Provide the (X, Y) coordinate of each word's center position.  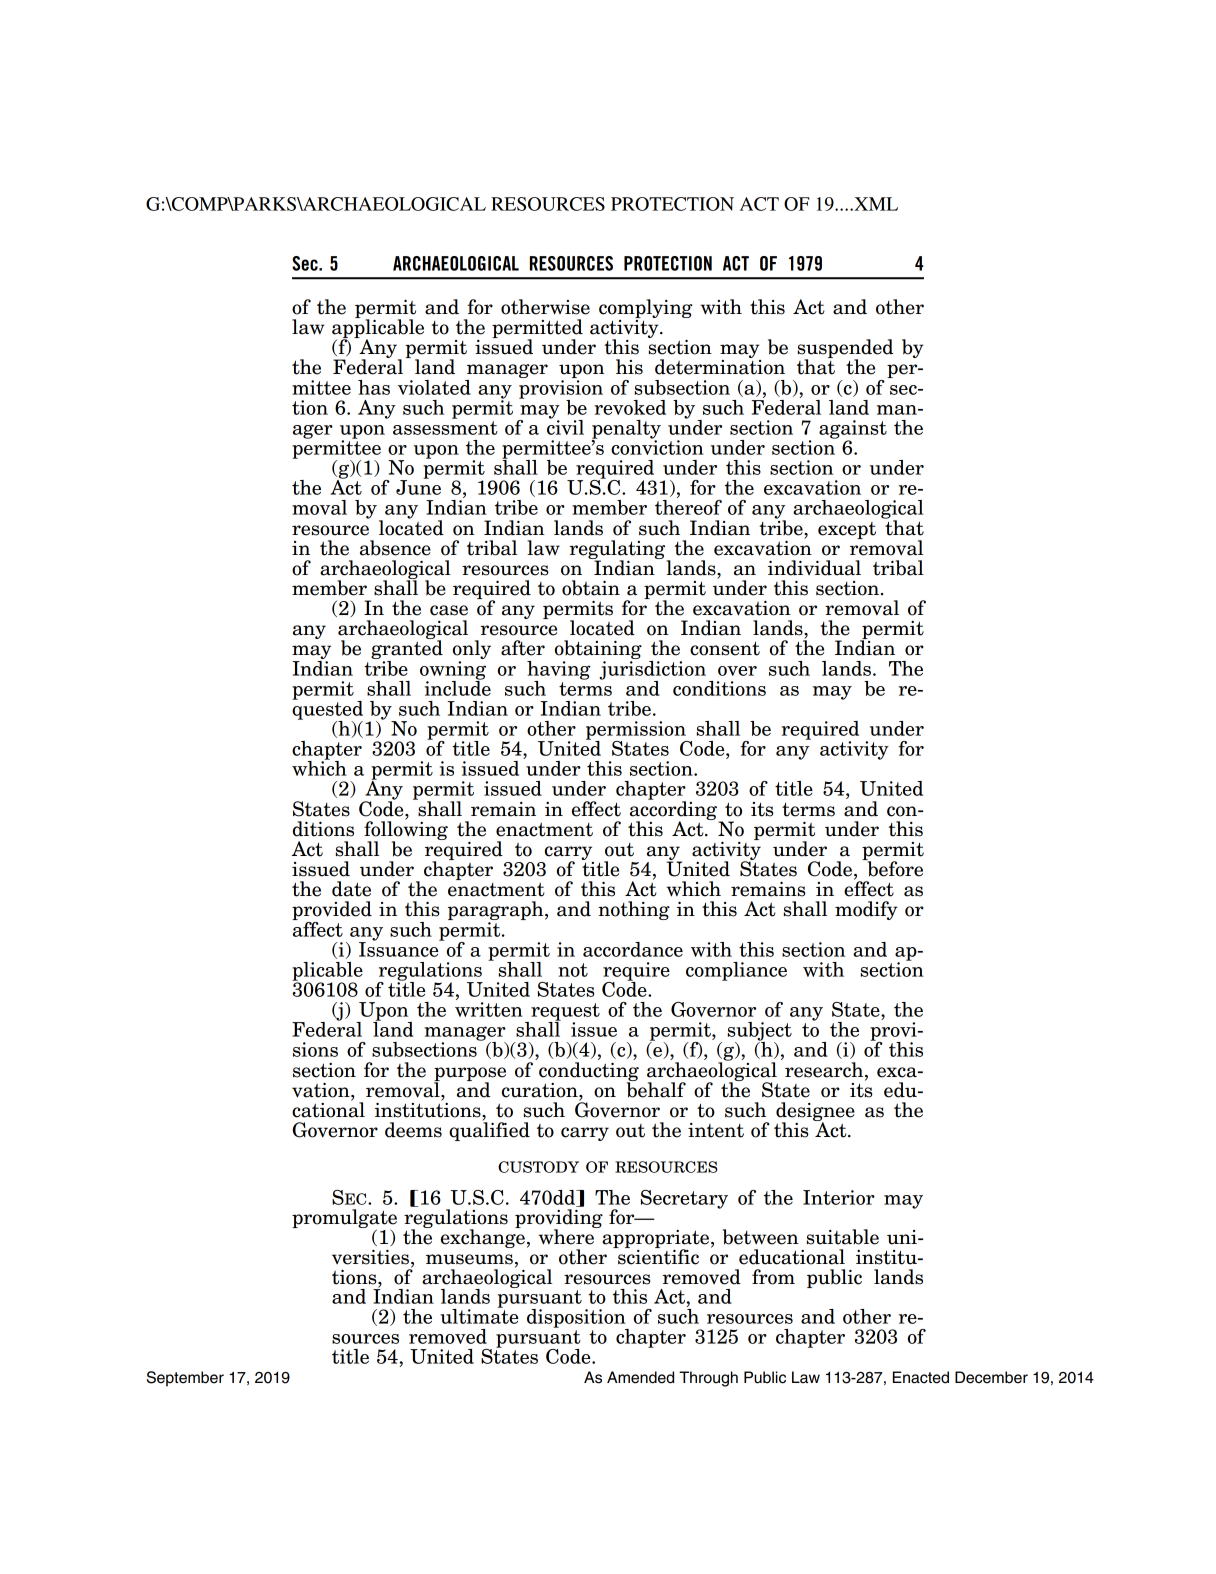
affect (317, 928)
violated (434, 387)
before (894, 868)
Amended (640, 1377)
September (185, 1379)
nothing (634, 910)
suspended (845, 350)
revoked (630, 407)
